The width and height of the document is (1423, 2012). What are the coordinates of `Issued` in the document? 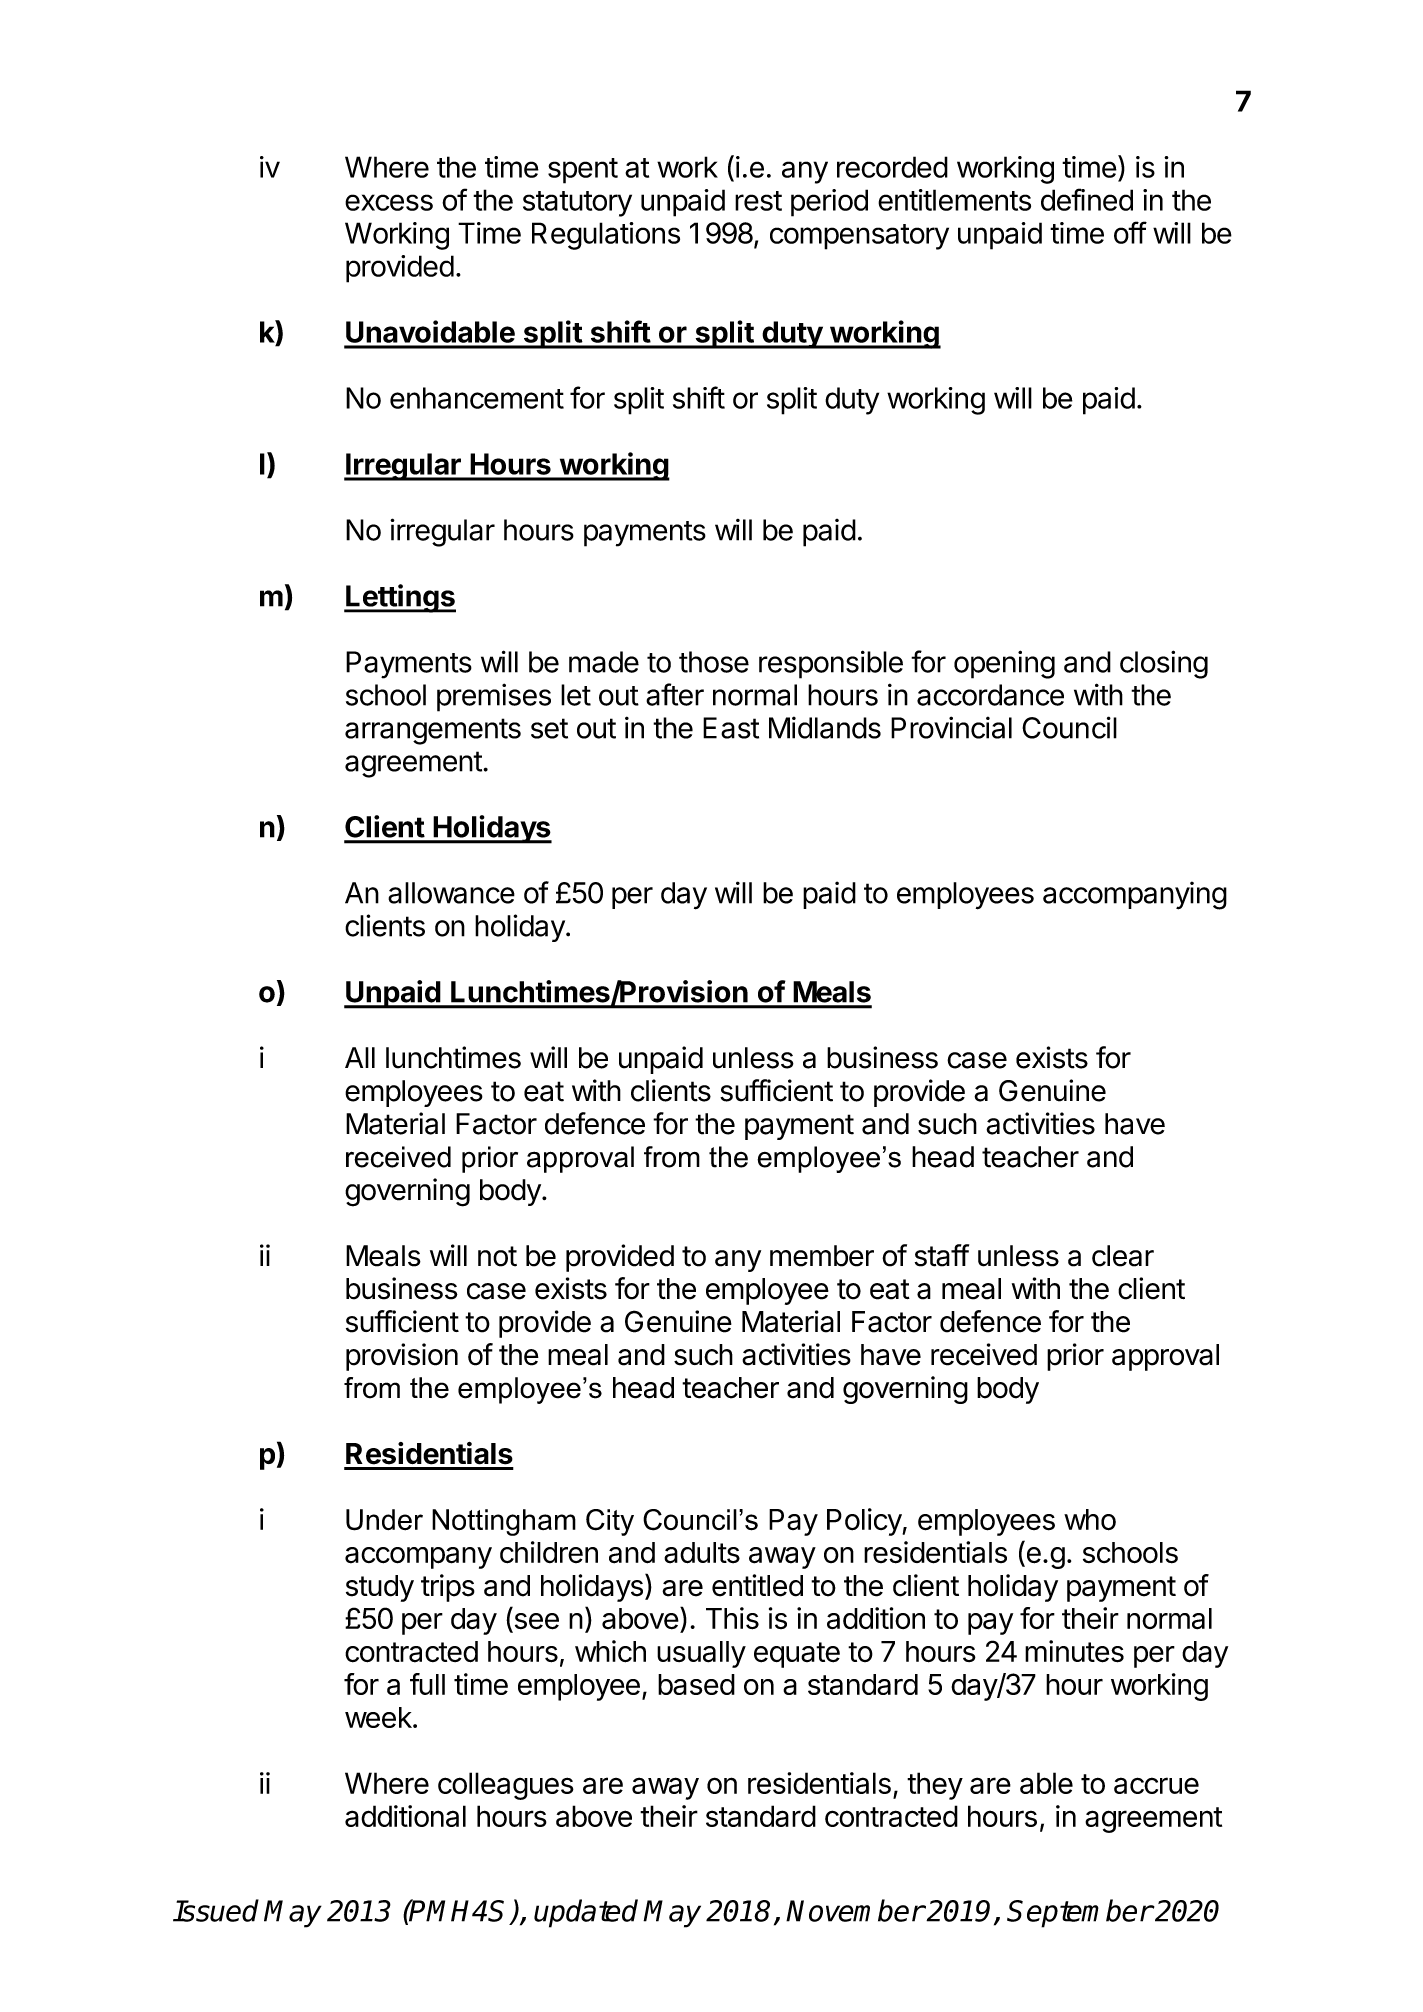 It's located at (216, 1910).
